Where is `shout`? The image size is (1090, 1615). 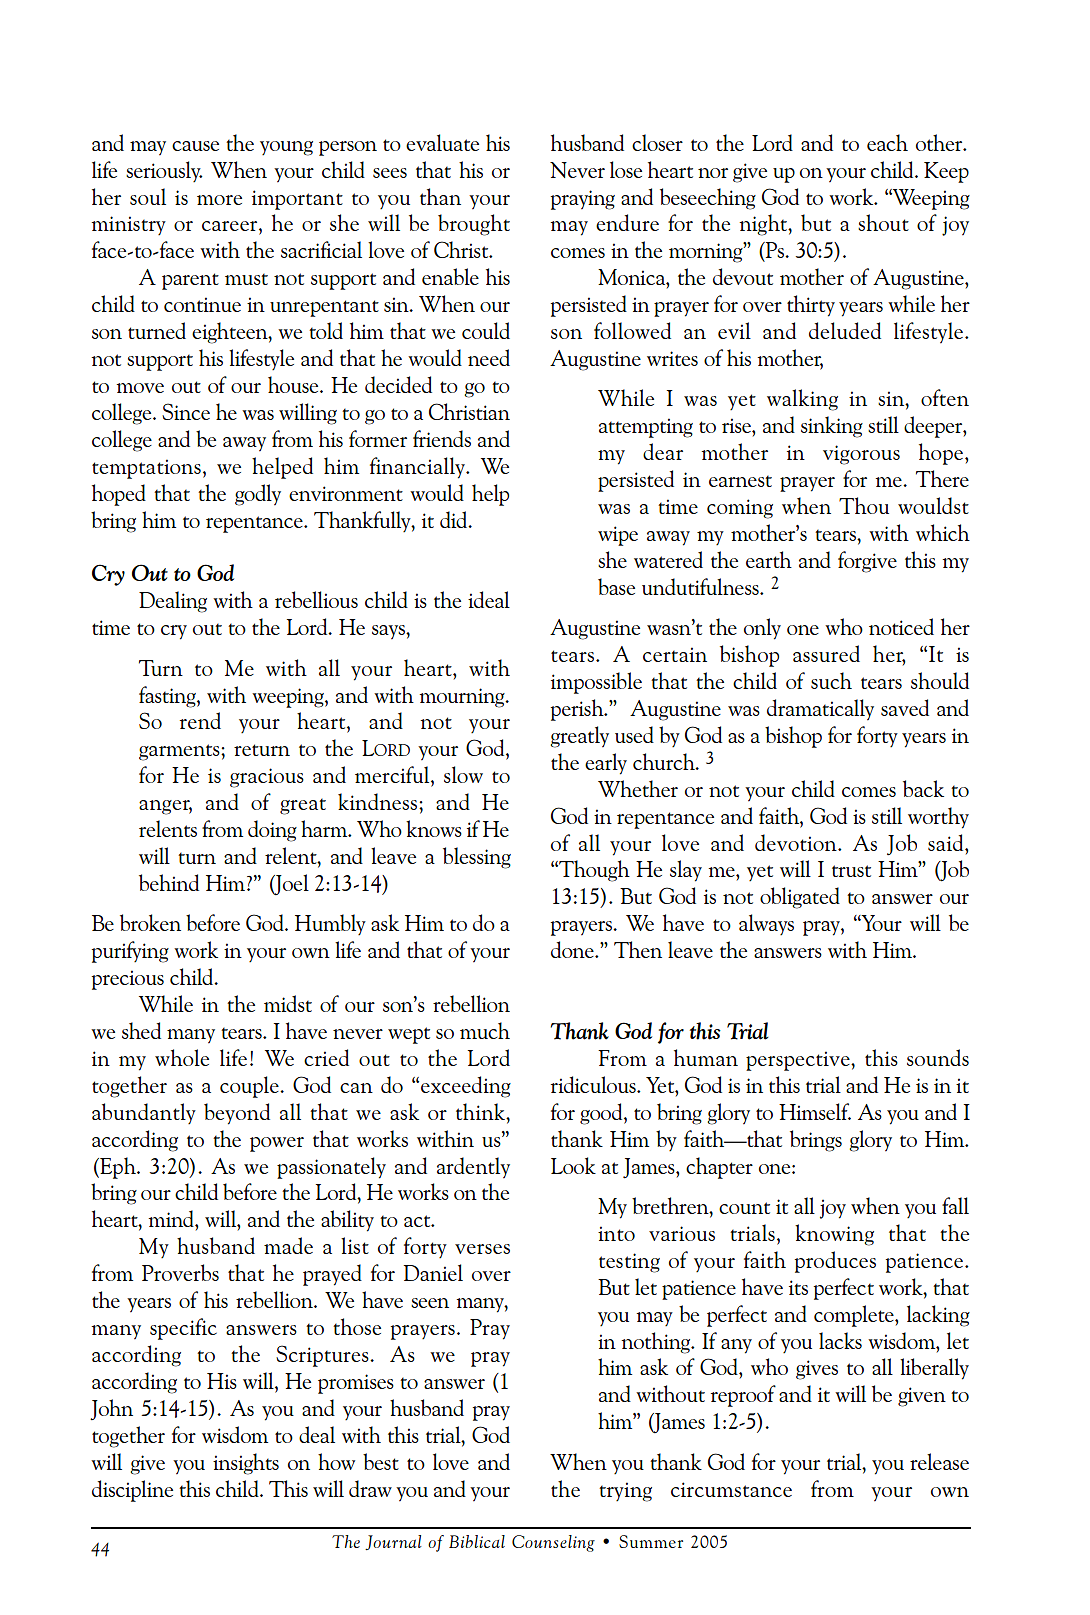 shout is located at coordinates (883, 222).
